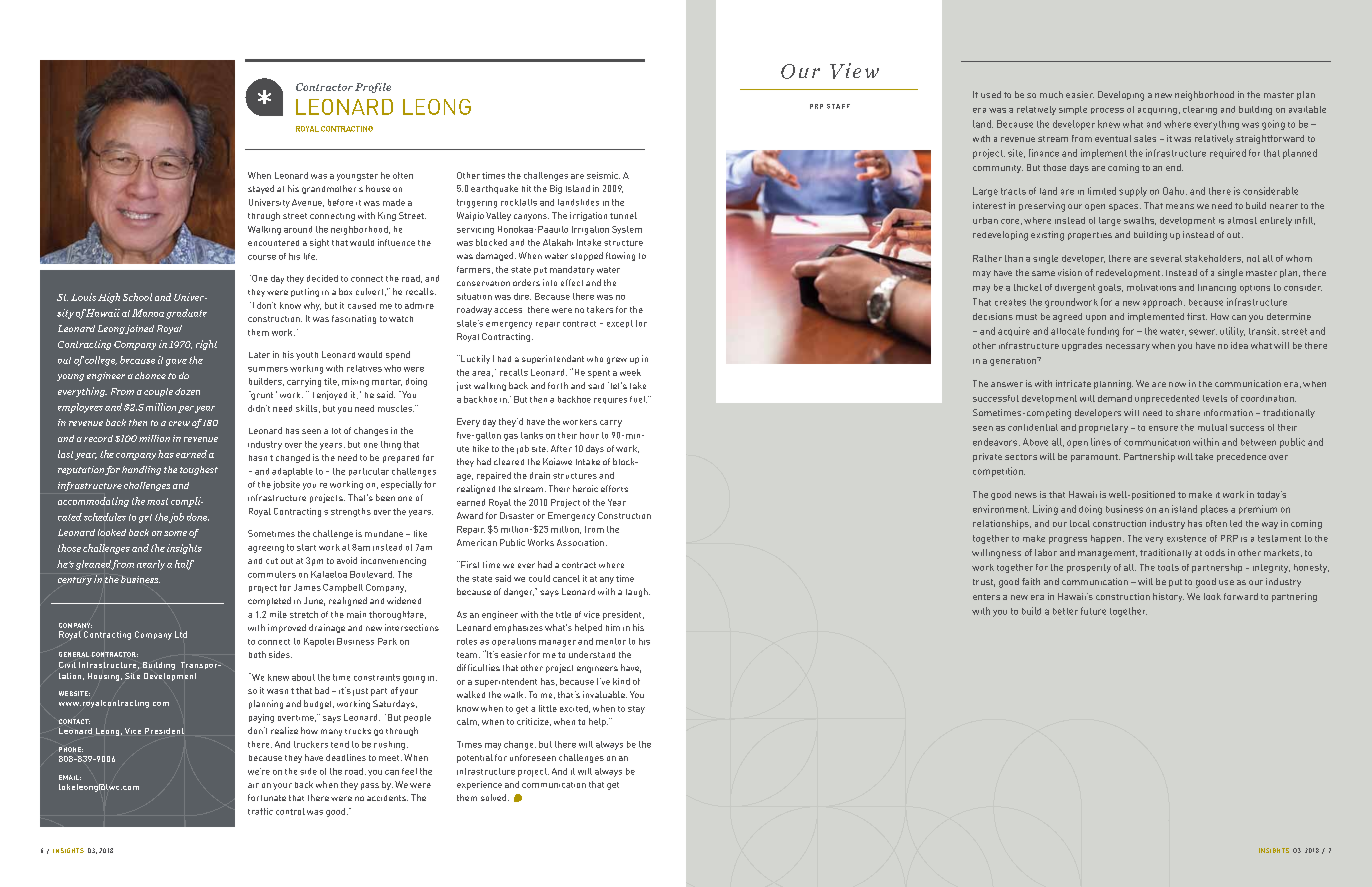 This screenshot has width=1372, height=887. I want to click on Profile, so click(373, 88).
